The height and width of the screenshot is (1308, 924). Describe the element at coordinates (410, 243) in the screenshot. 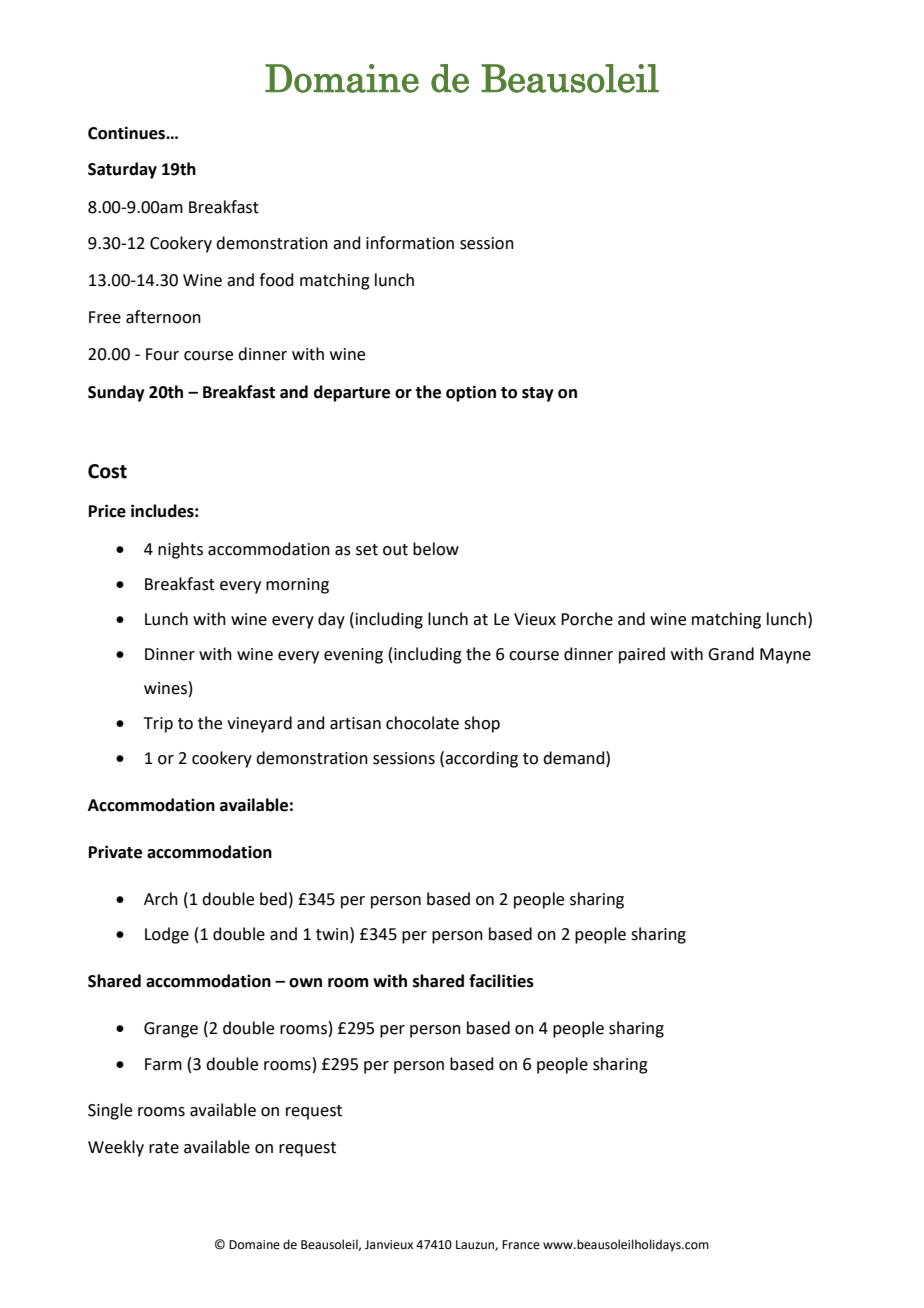

I see `information` at that location.
